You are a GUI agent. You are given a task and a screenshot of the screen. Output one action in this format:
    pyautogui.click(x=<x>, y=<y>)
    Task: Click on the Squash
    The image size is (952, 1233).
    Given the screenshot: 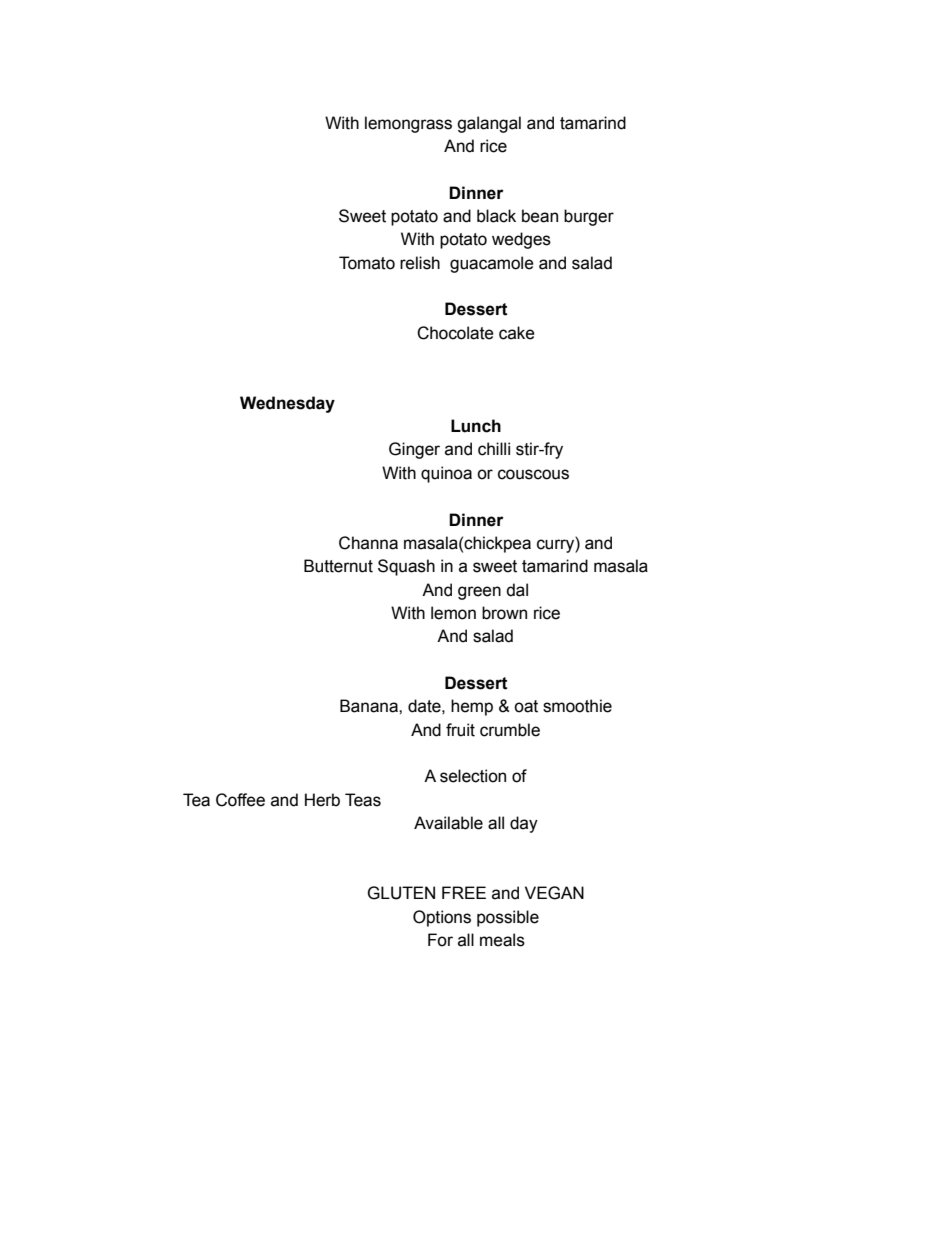 What is the action you would take?
    pyautogui.click(x=406, y=567)
